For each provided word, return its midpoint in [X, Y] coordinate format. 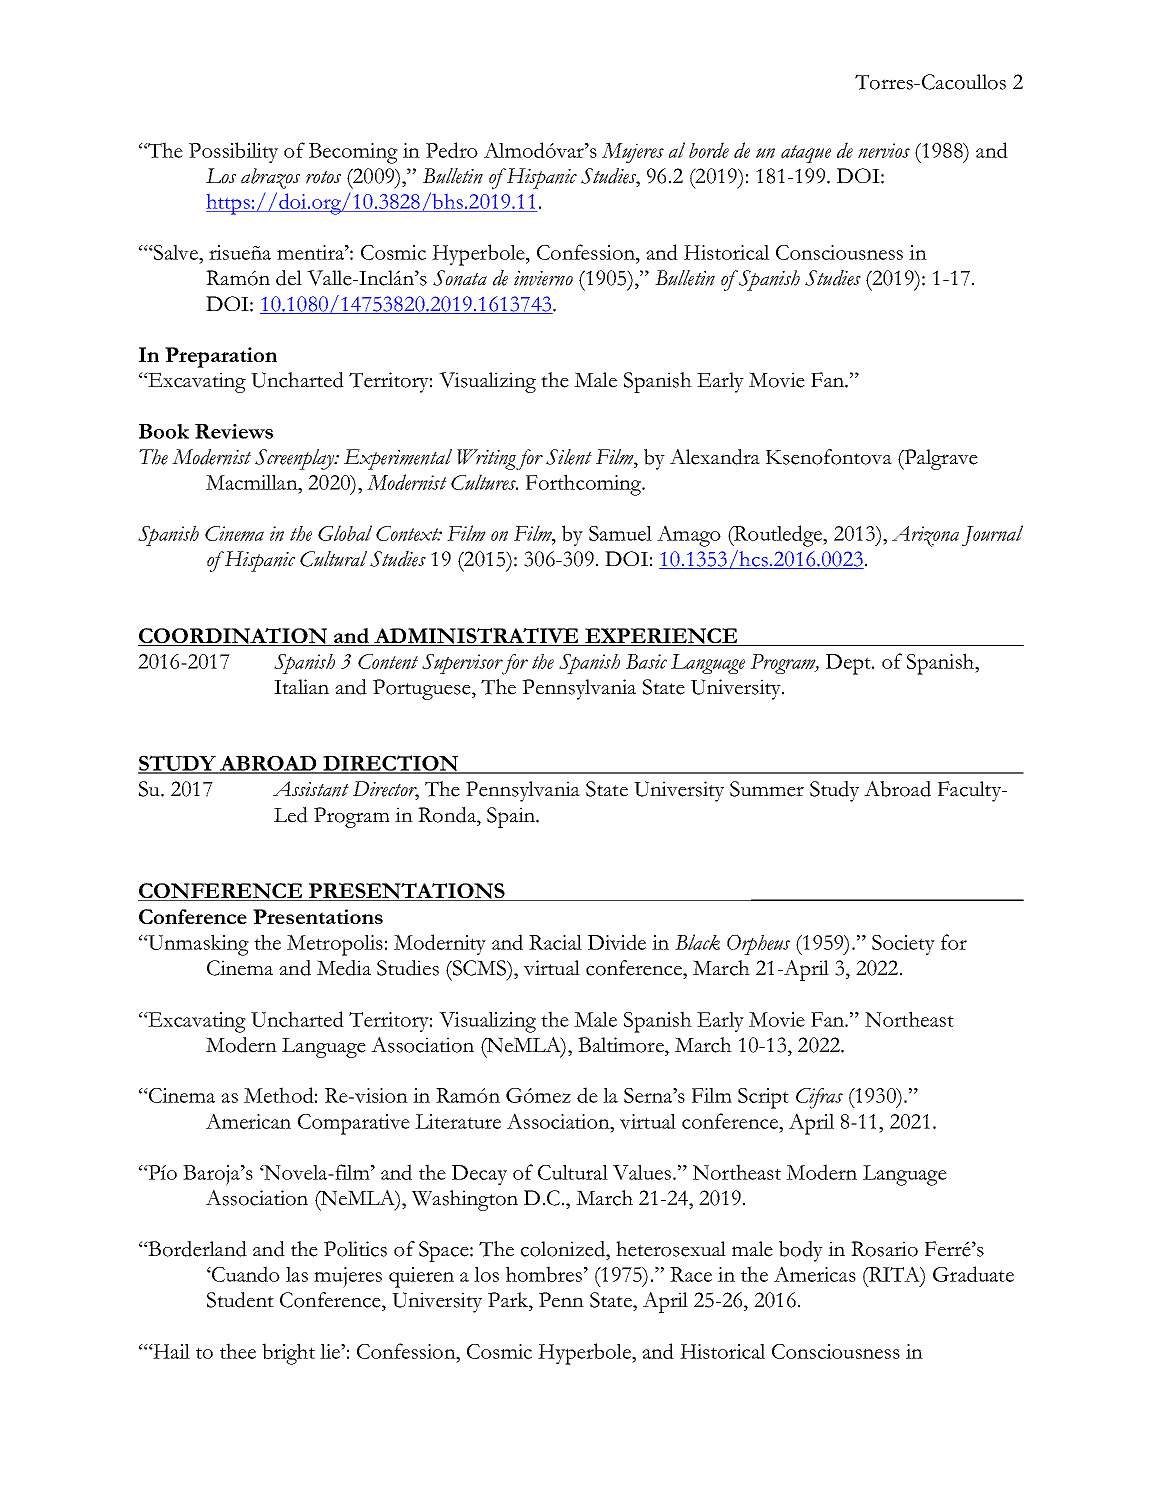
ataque [806, 154]
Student [240, 1300]
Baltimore [622, 1045]
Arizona [925, 536]
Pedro [452, 150]
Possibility [233, 152]
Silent [569, 457]
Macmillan [253, 482]
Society [903, 945]
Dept [850, 664]
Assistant [311, 789]
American [248, 1121]
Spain [512, 817]
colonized [564, 1249]
